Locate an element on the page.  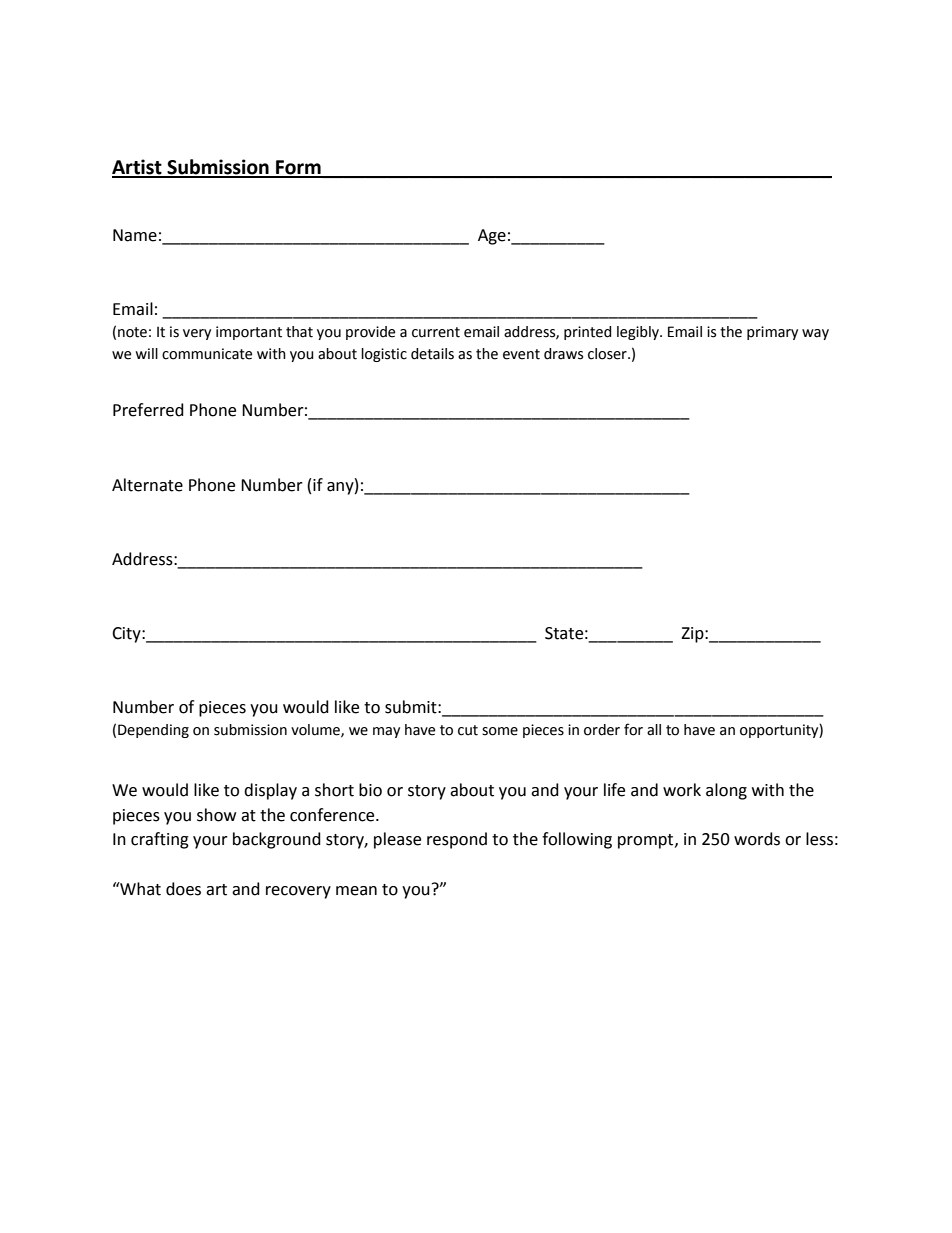
closer is located at coordinates (608, 354).
